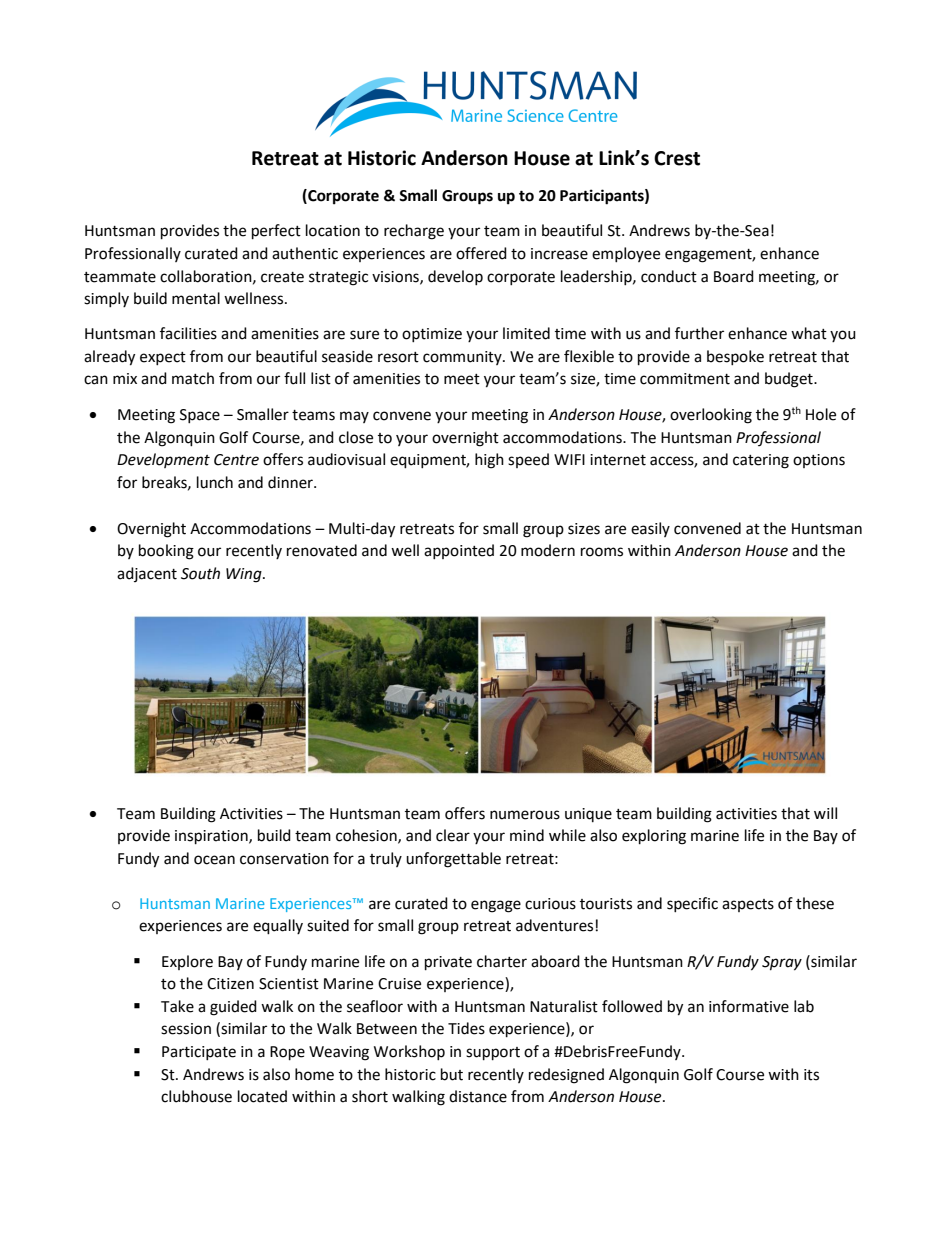  What do you see at coordinates (677, 158) in the document?
I see `Crest` at bounding box center [677, 158].
